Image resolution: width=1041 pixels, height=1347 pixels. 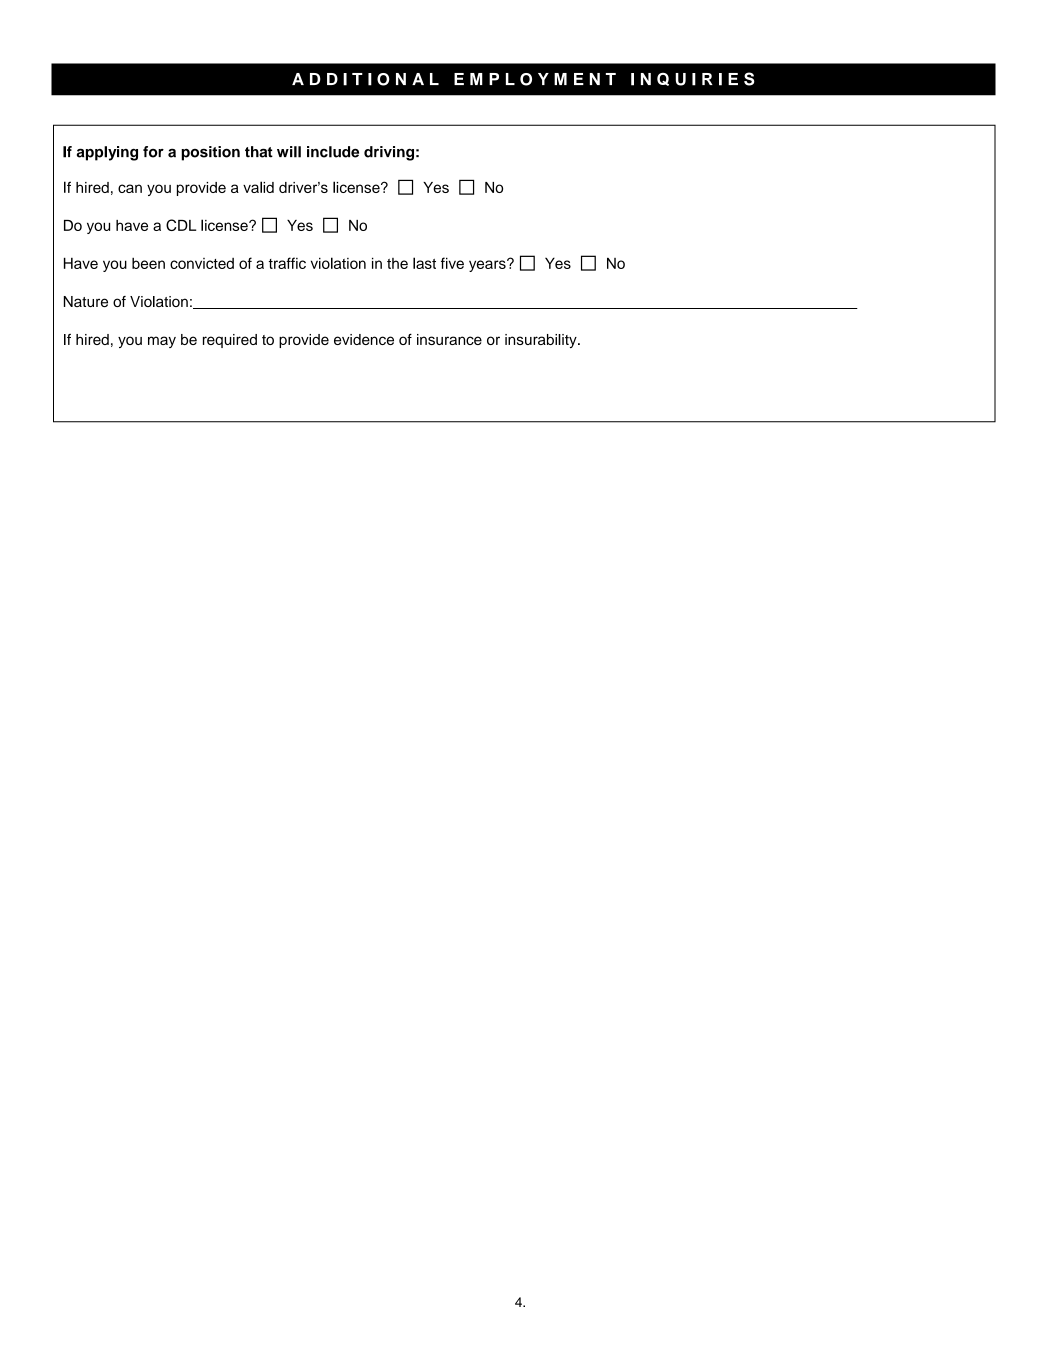 What do you see at coordinates (162, 342) in the document?
I see `may` at bounding box center [162, 342].
